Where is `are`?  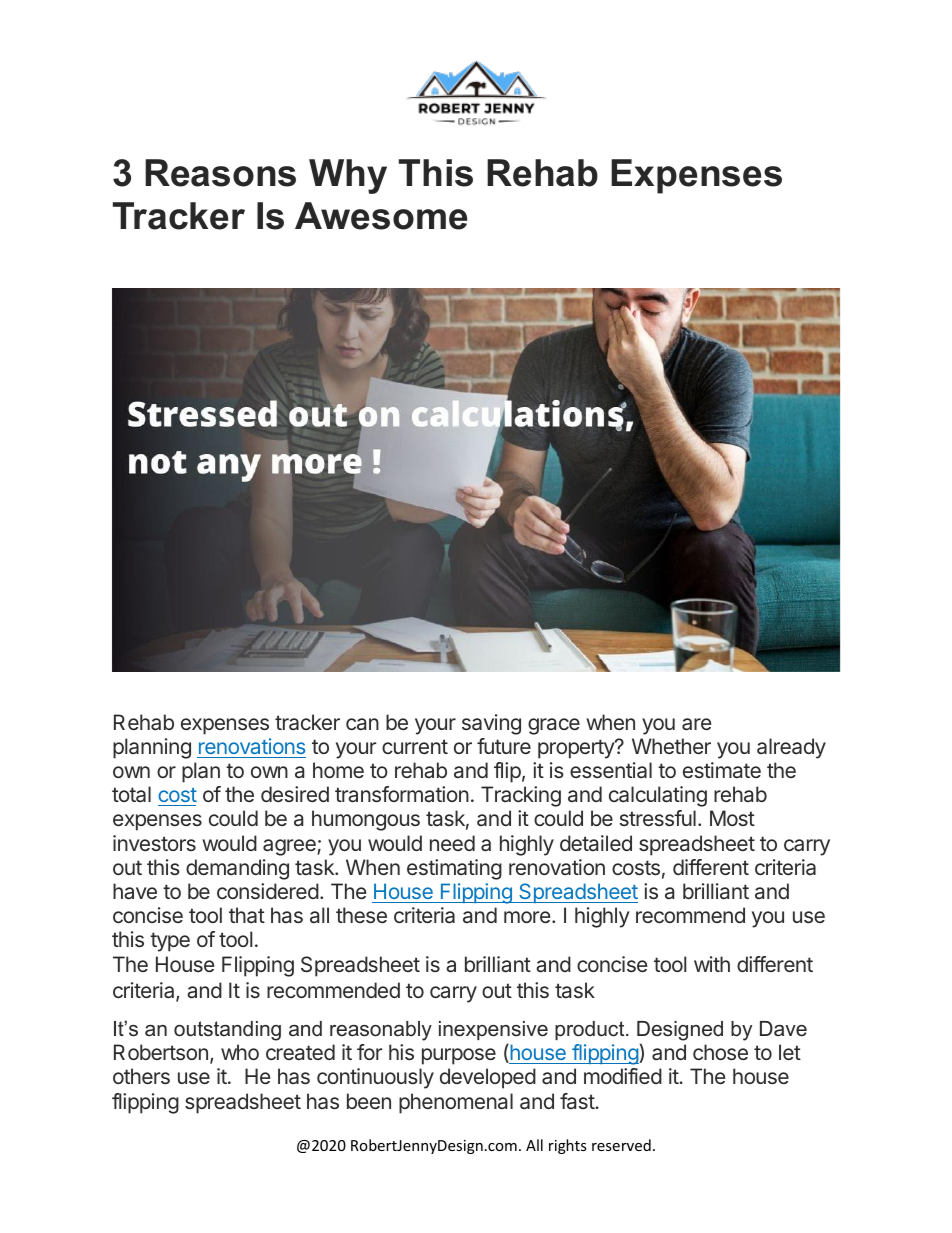 are is located at coordinates (697, 724).
